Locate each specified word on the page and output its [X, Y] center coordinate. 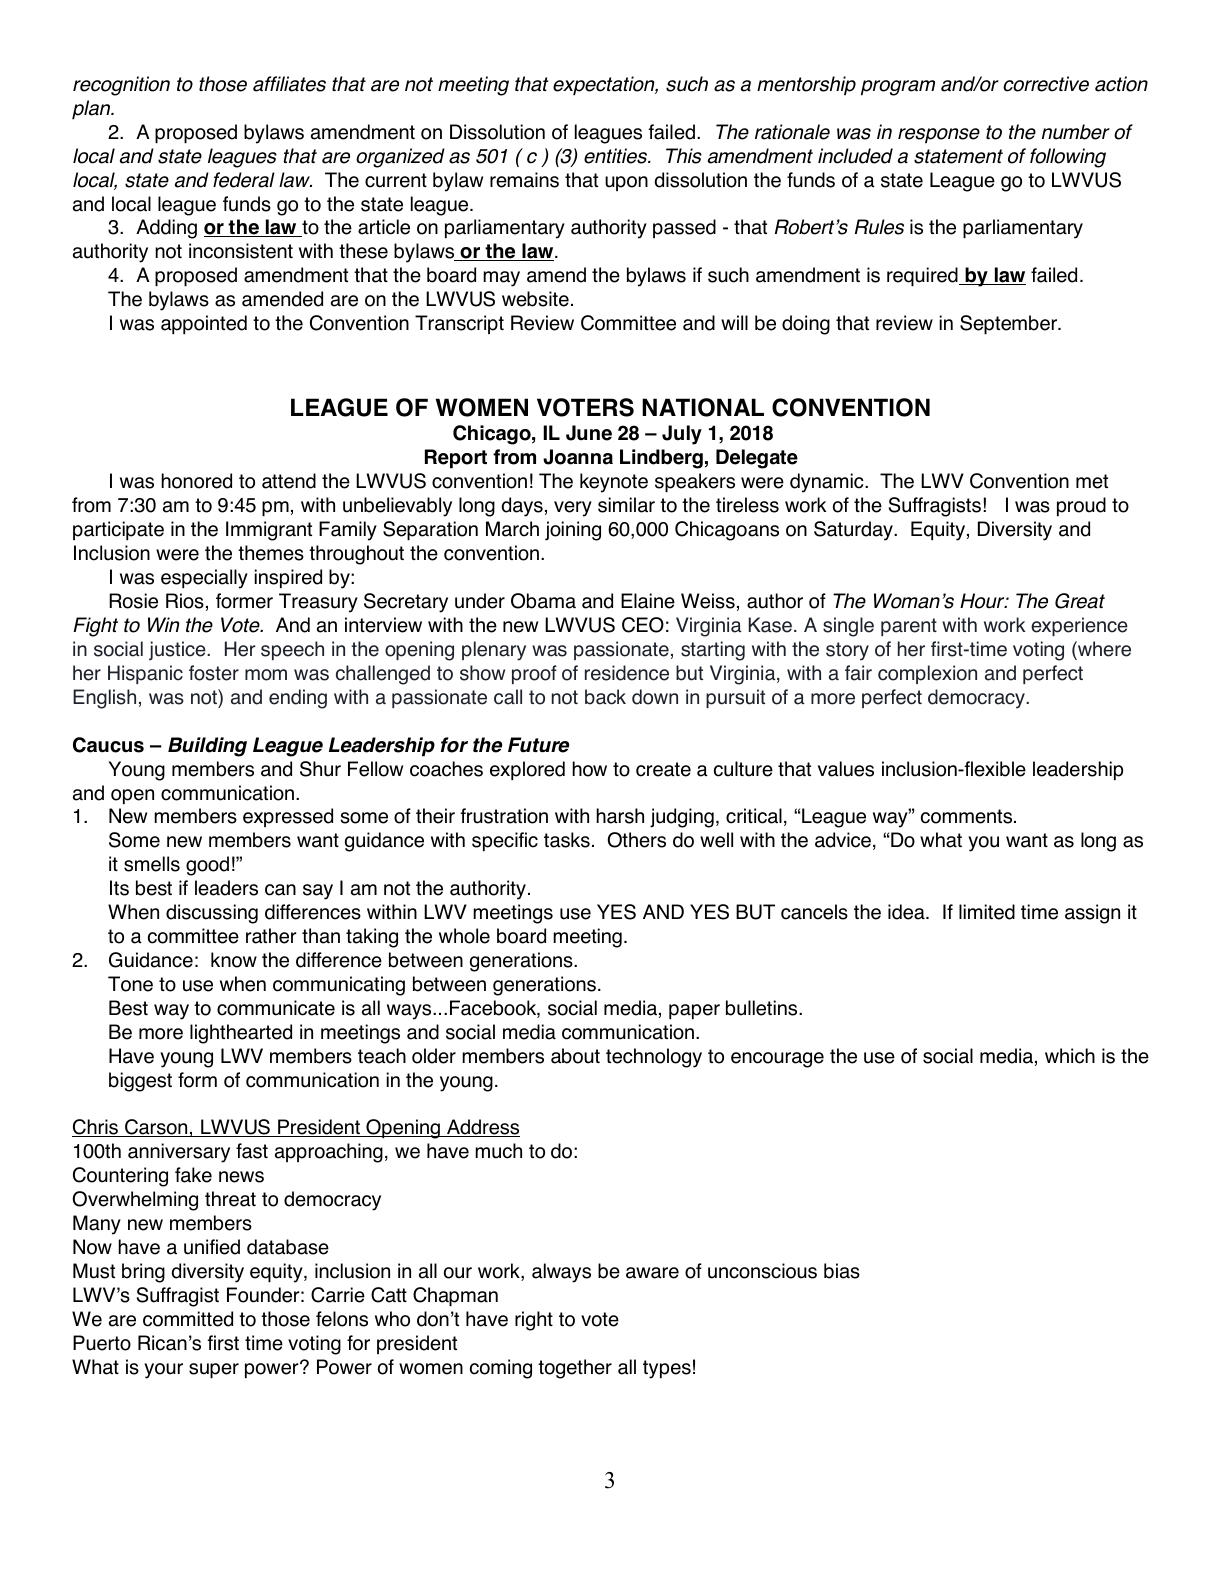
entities [617, 156]
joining [573, 531]
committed [188, 1319]
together [575, 1369]
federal [244, 180]
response [939, 135]
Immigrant [269, 531]
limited [987, 912]
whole [464, 936]
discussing [212, 914]
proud [1081, 506]
